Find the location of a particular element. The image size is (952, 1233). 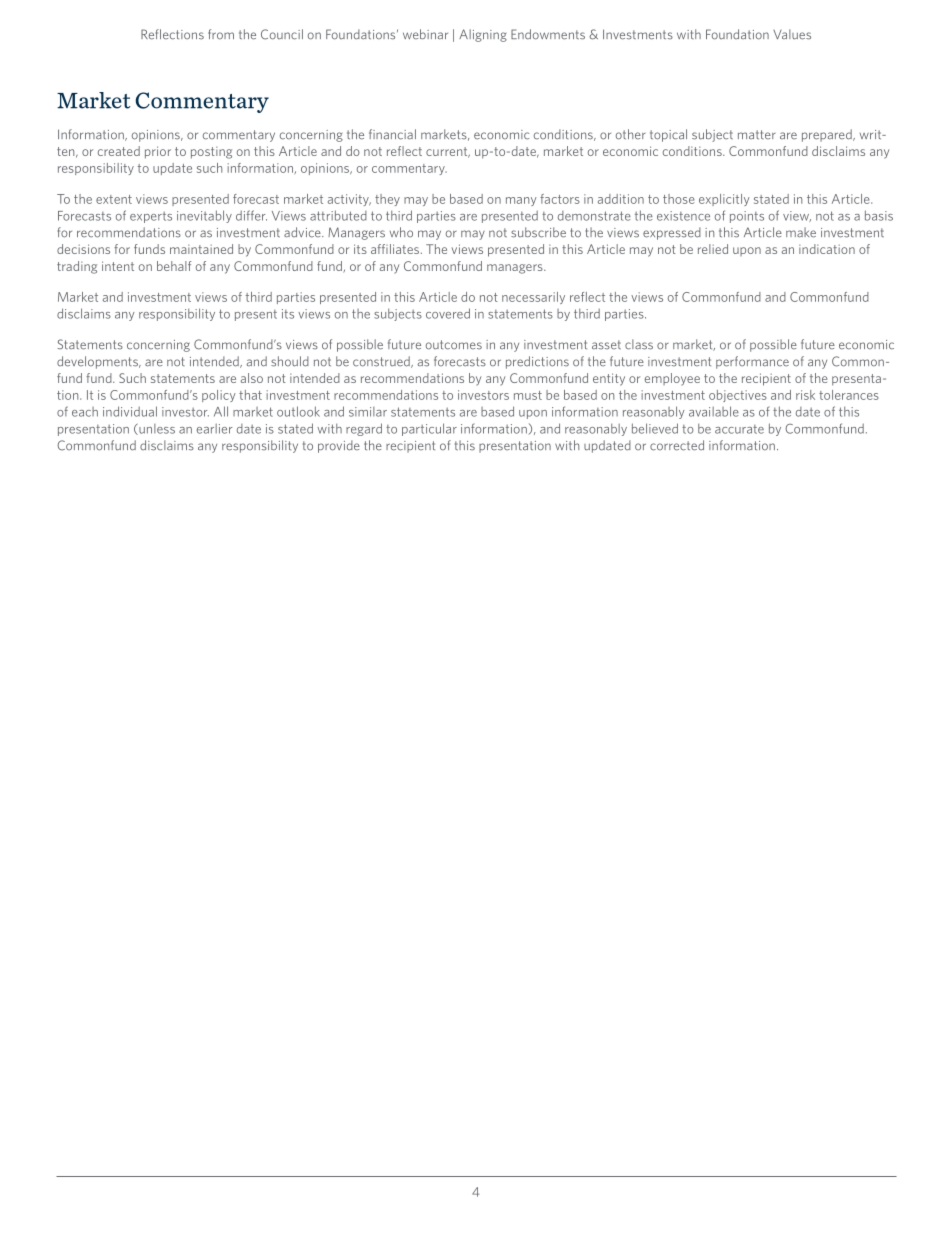

Values is located at coordinates (792, 34).
